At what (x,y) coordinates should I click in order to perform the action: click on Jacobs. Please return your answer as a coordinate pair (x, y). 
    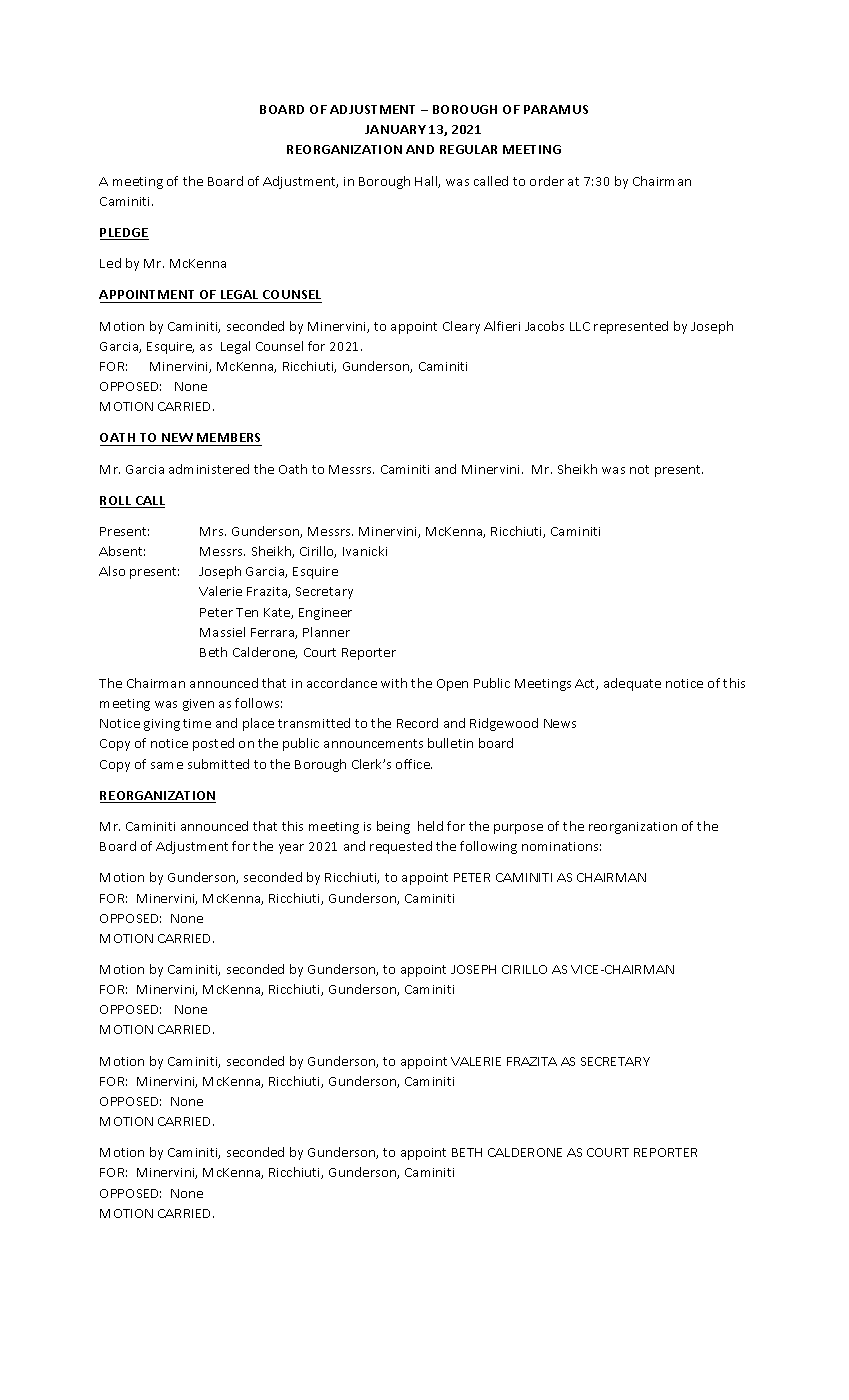
    Looking at the image, I should click on (544, 326).
